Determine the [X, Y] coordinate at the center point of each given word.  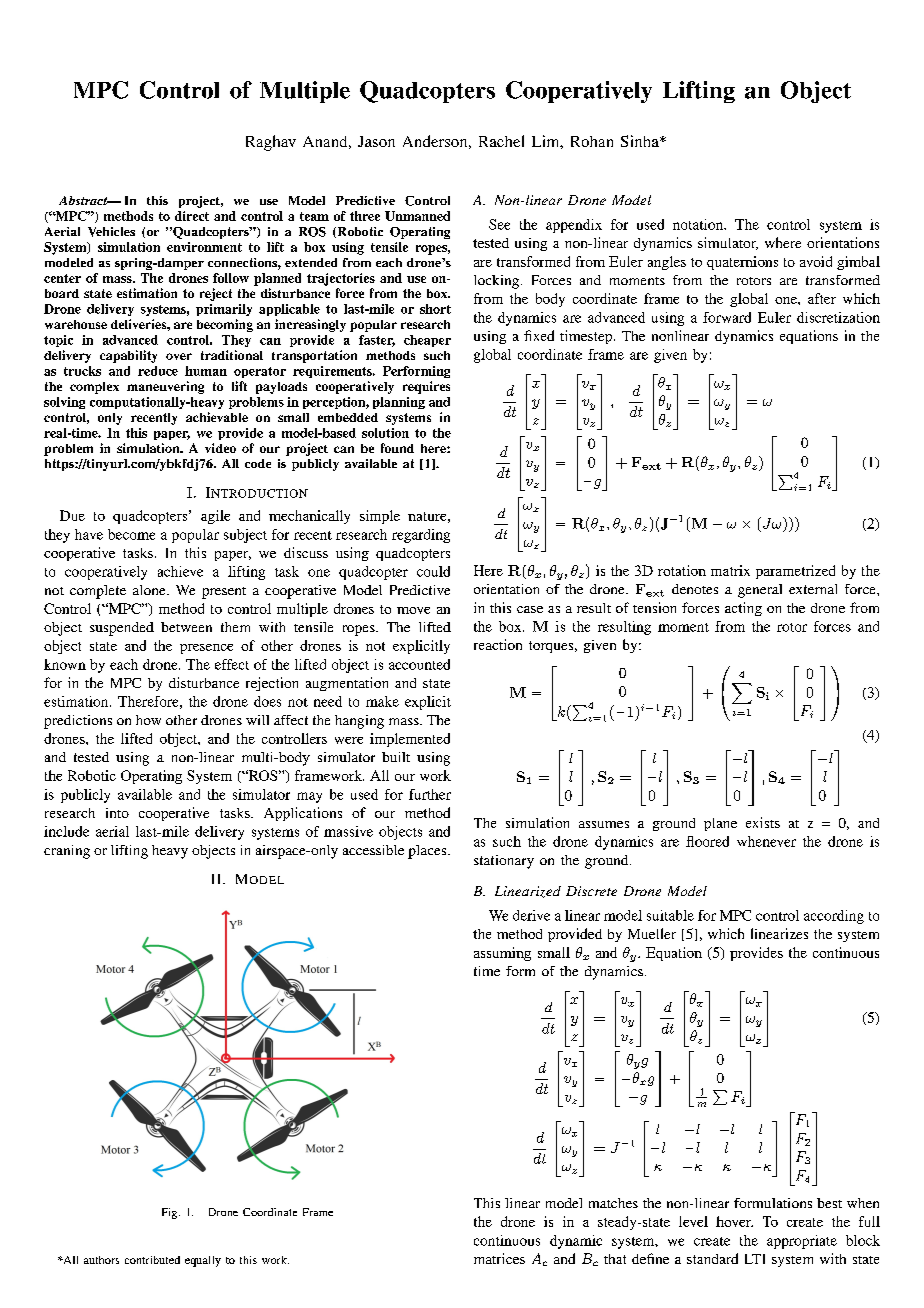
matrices [499, 1258]
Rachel [501, 141]
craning [67, 852]
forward [727, 317]
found [397, 448]
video [220, 448]
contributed [152, 1260]
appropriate [802, 1242]
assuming [502, 954]
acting [743, 609]
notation [699, 224]
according [834, 917]
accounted [419, 664]
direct [192, 216]
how [148, 720]
